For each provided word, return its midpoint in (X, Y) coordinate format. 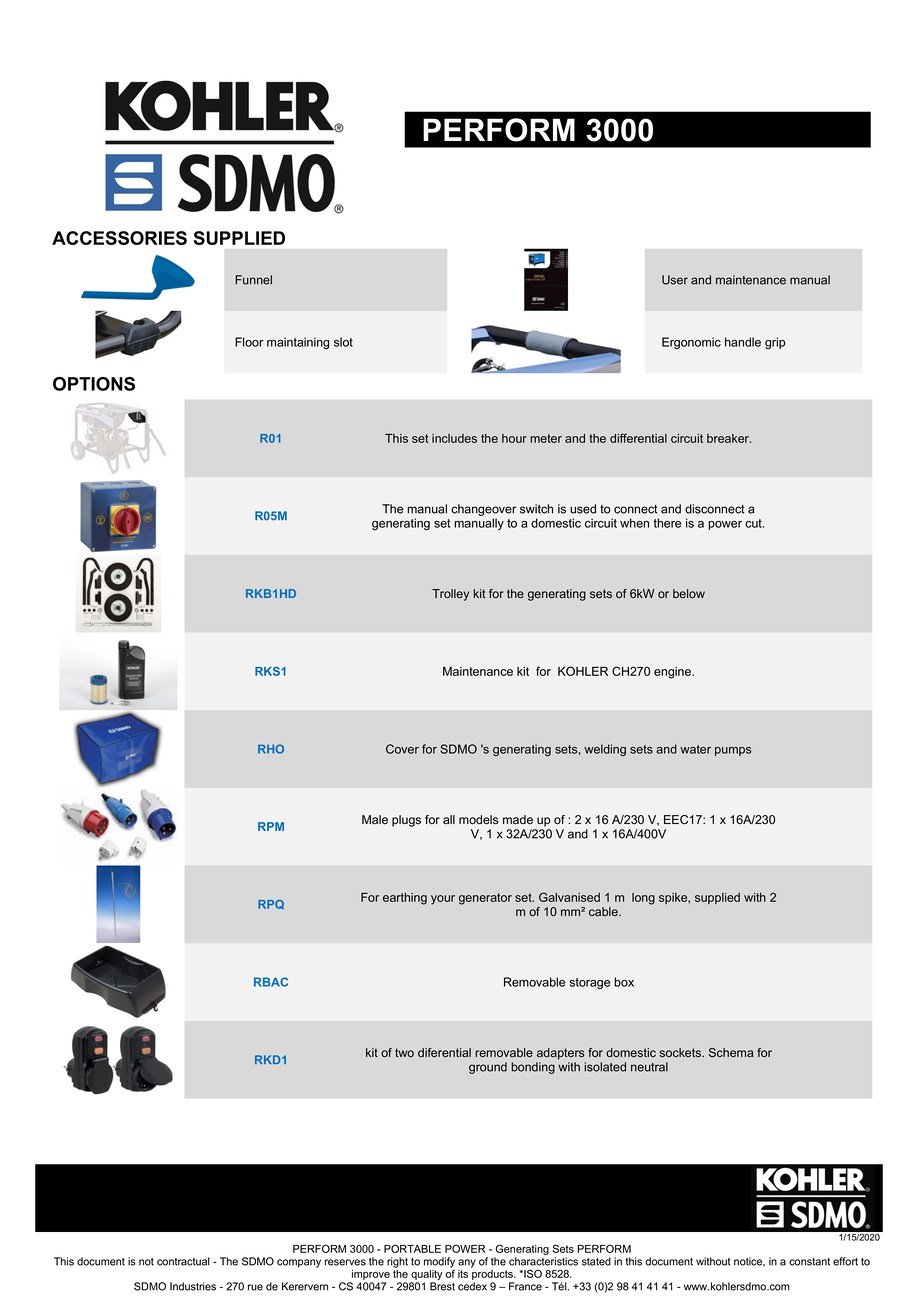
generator (485, 899)
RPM (271, 826)
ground (488, 1068)
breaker (729, 438)
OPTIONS (94, 384)
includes (454, 438)
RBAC (271, 982)
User (675, 280)
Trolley (450, 595)
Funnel (253, 280)
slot (343, 342)
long (643, 899)
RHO (271, 749)
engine (673, 673)
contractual (183, 1261)
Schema (731, 1052)
